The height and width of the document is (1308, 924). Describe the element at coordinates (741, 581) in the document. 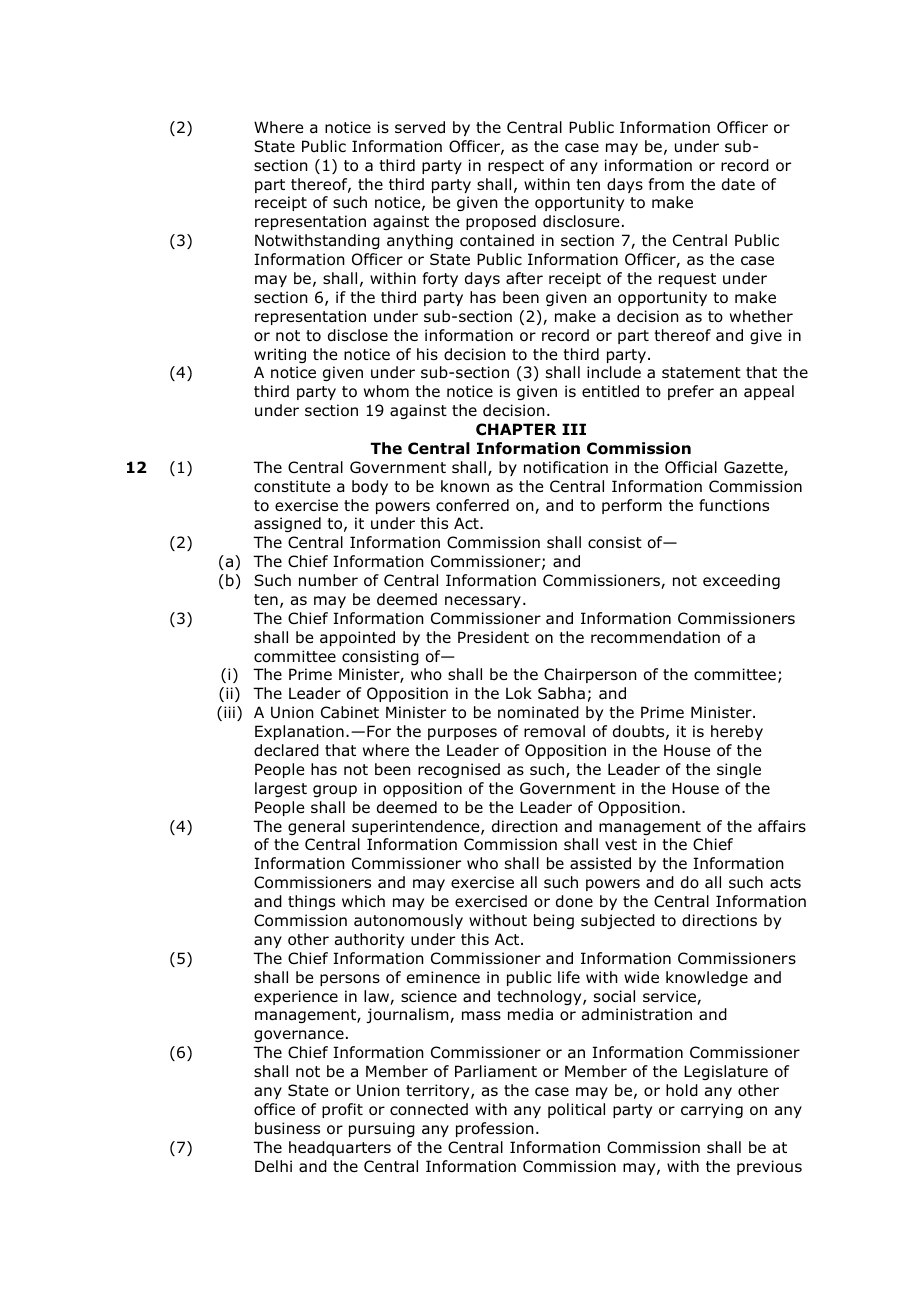

I see `exceeding` at that location.
